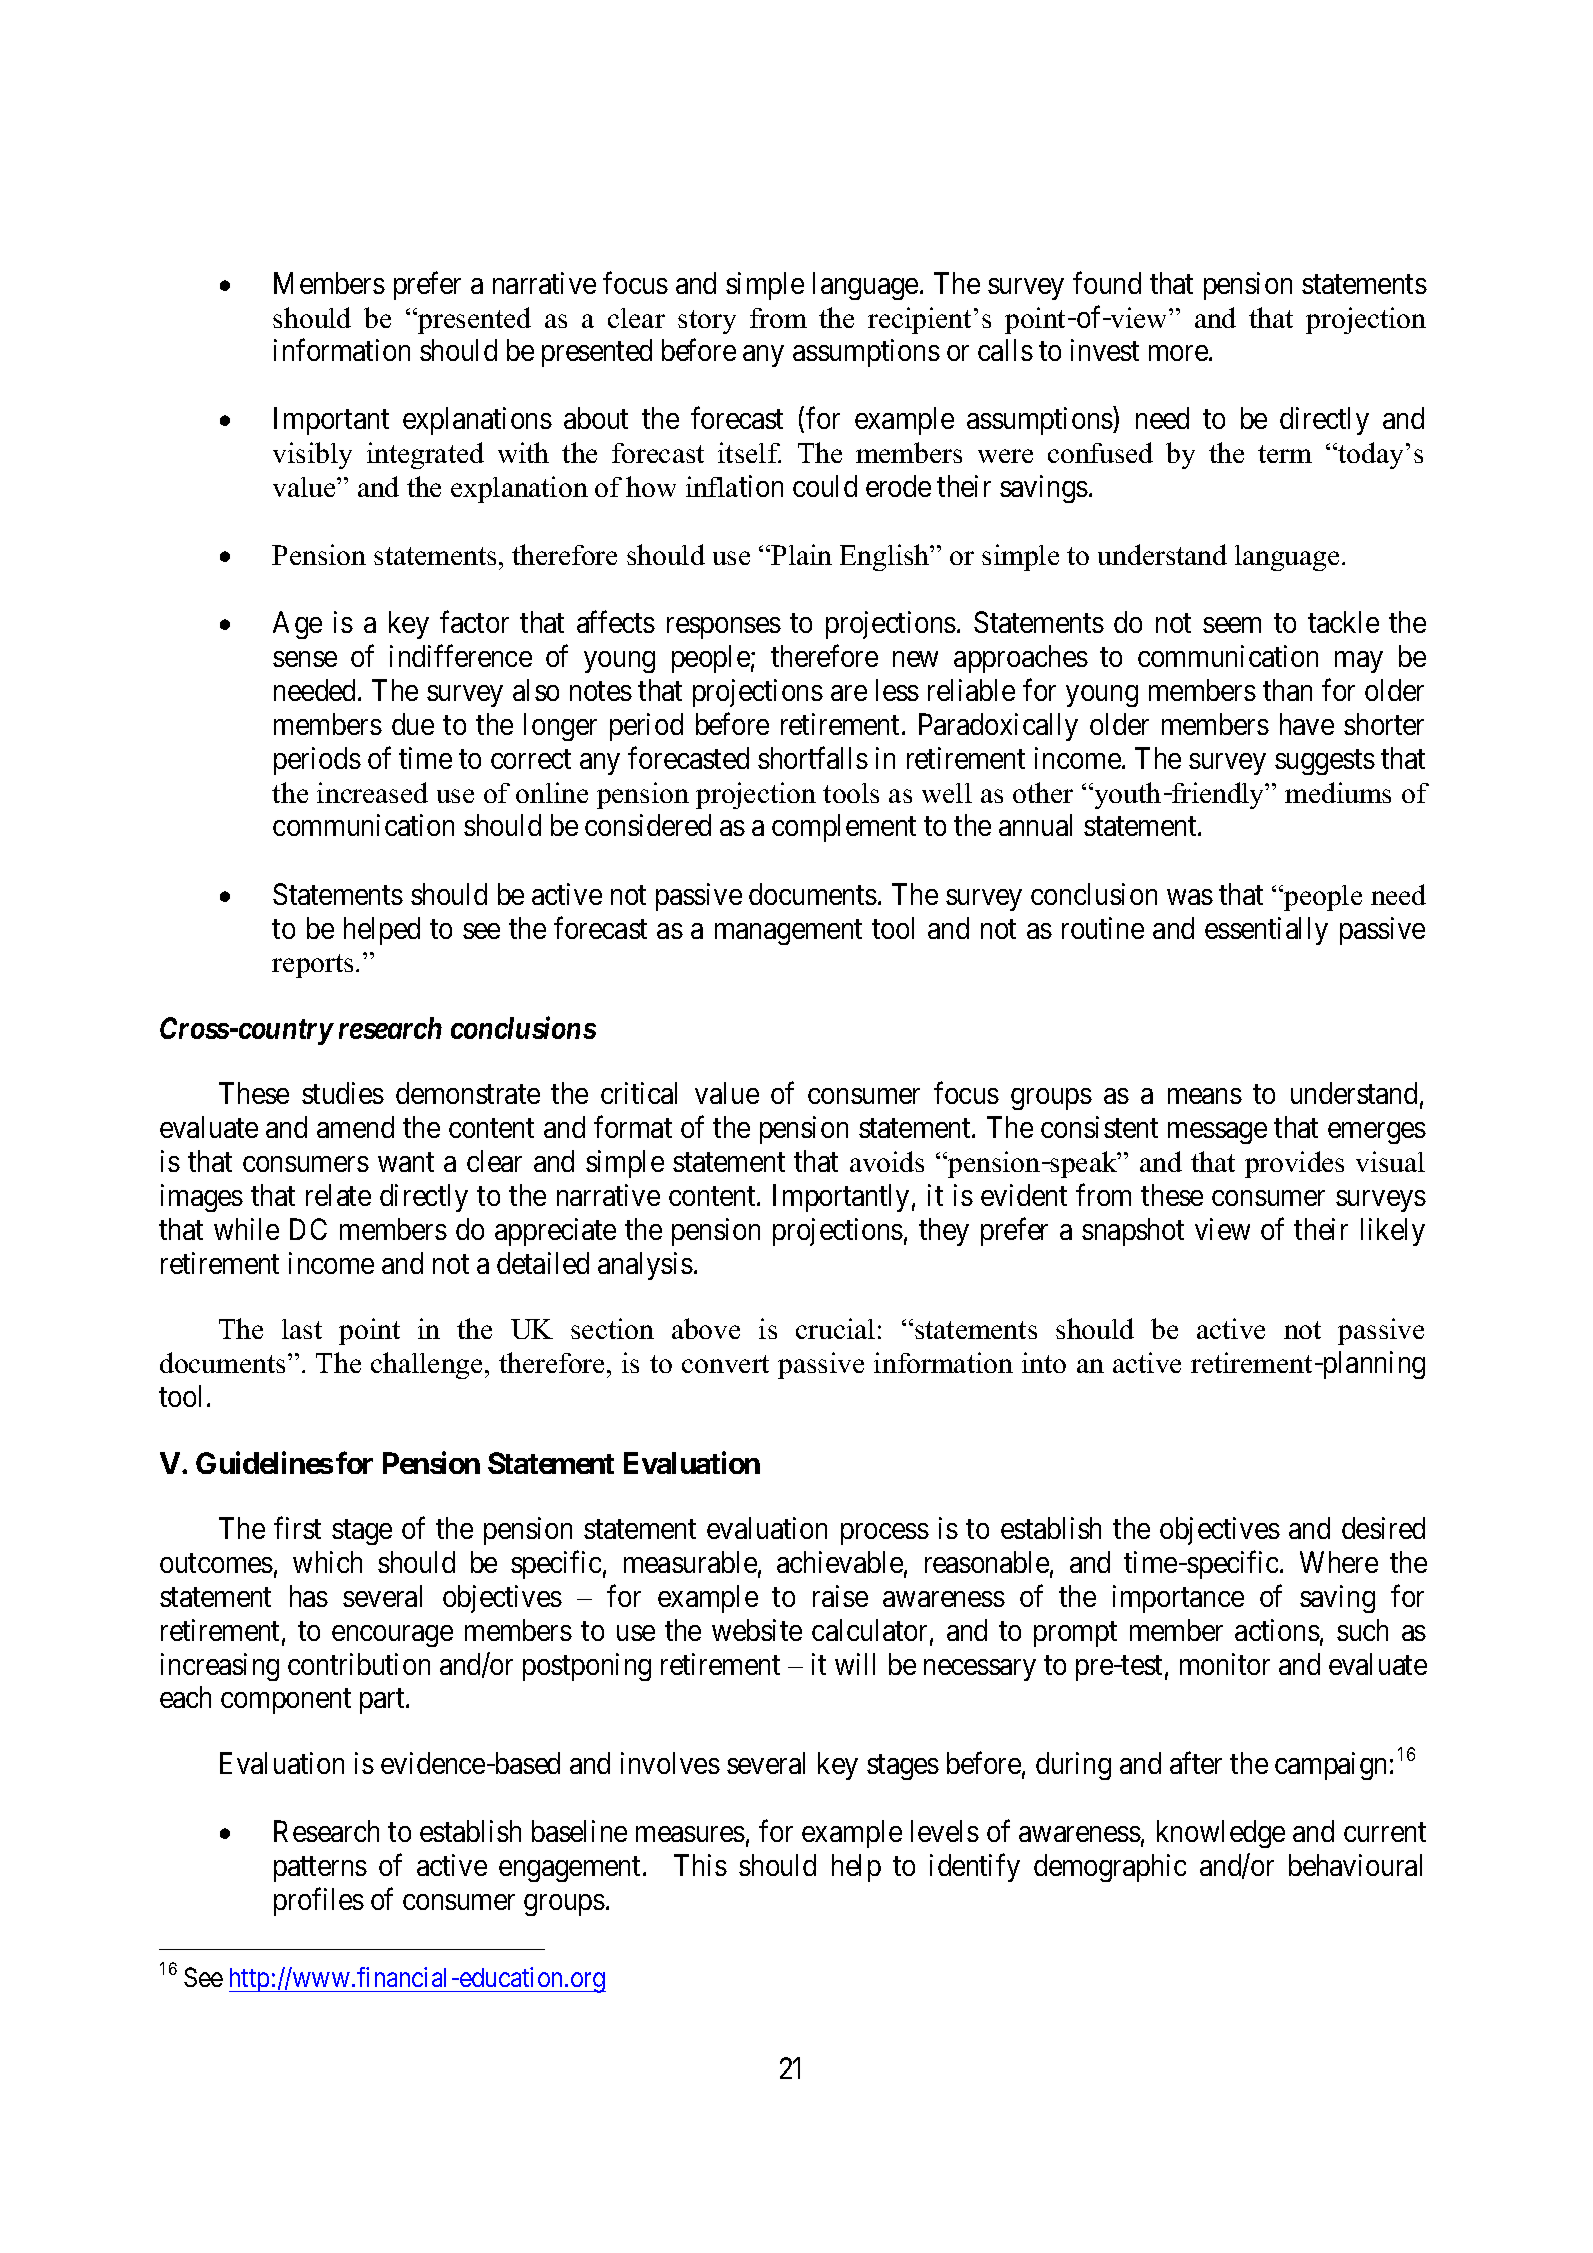  What do you see at coordinates (1178, 353) in the document?
I see `more` at bounding box center [1178, 353].
